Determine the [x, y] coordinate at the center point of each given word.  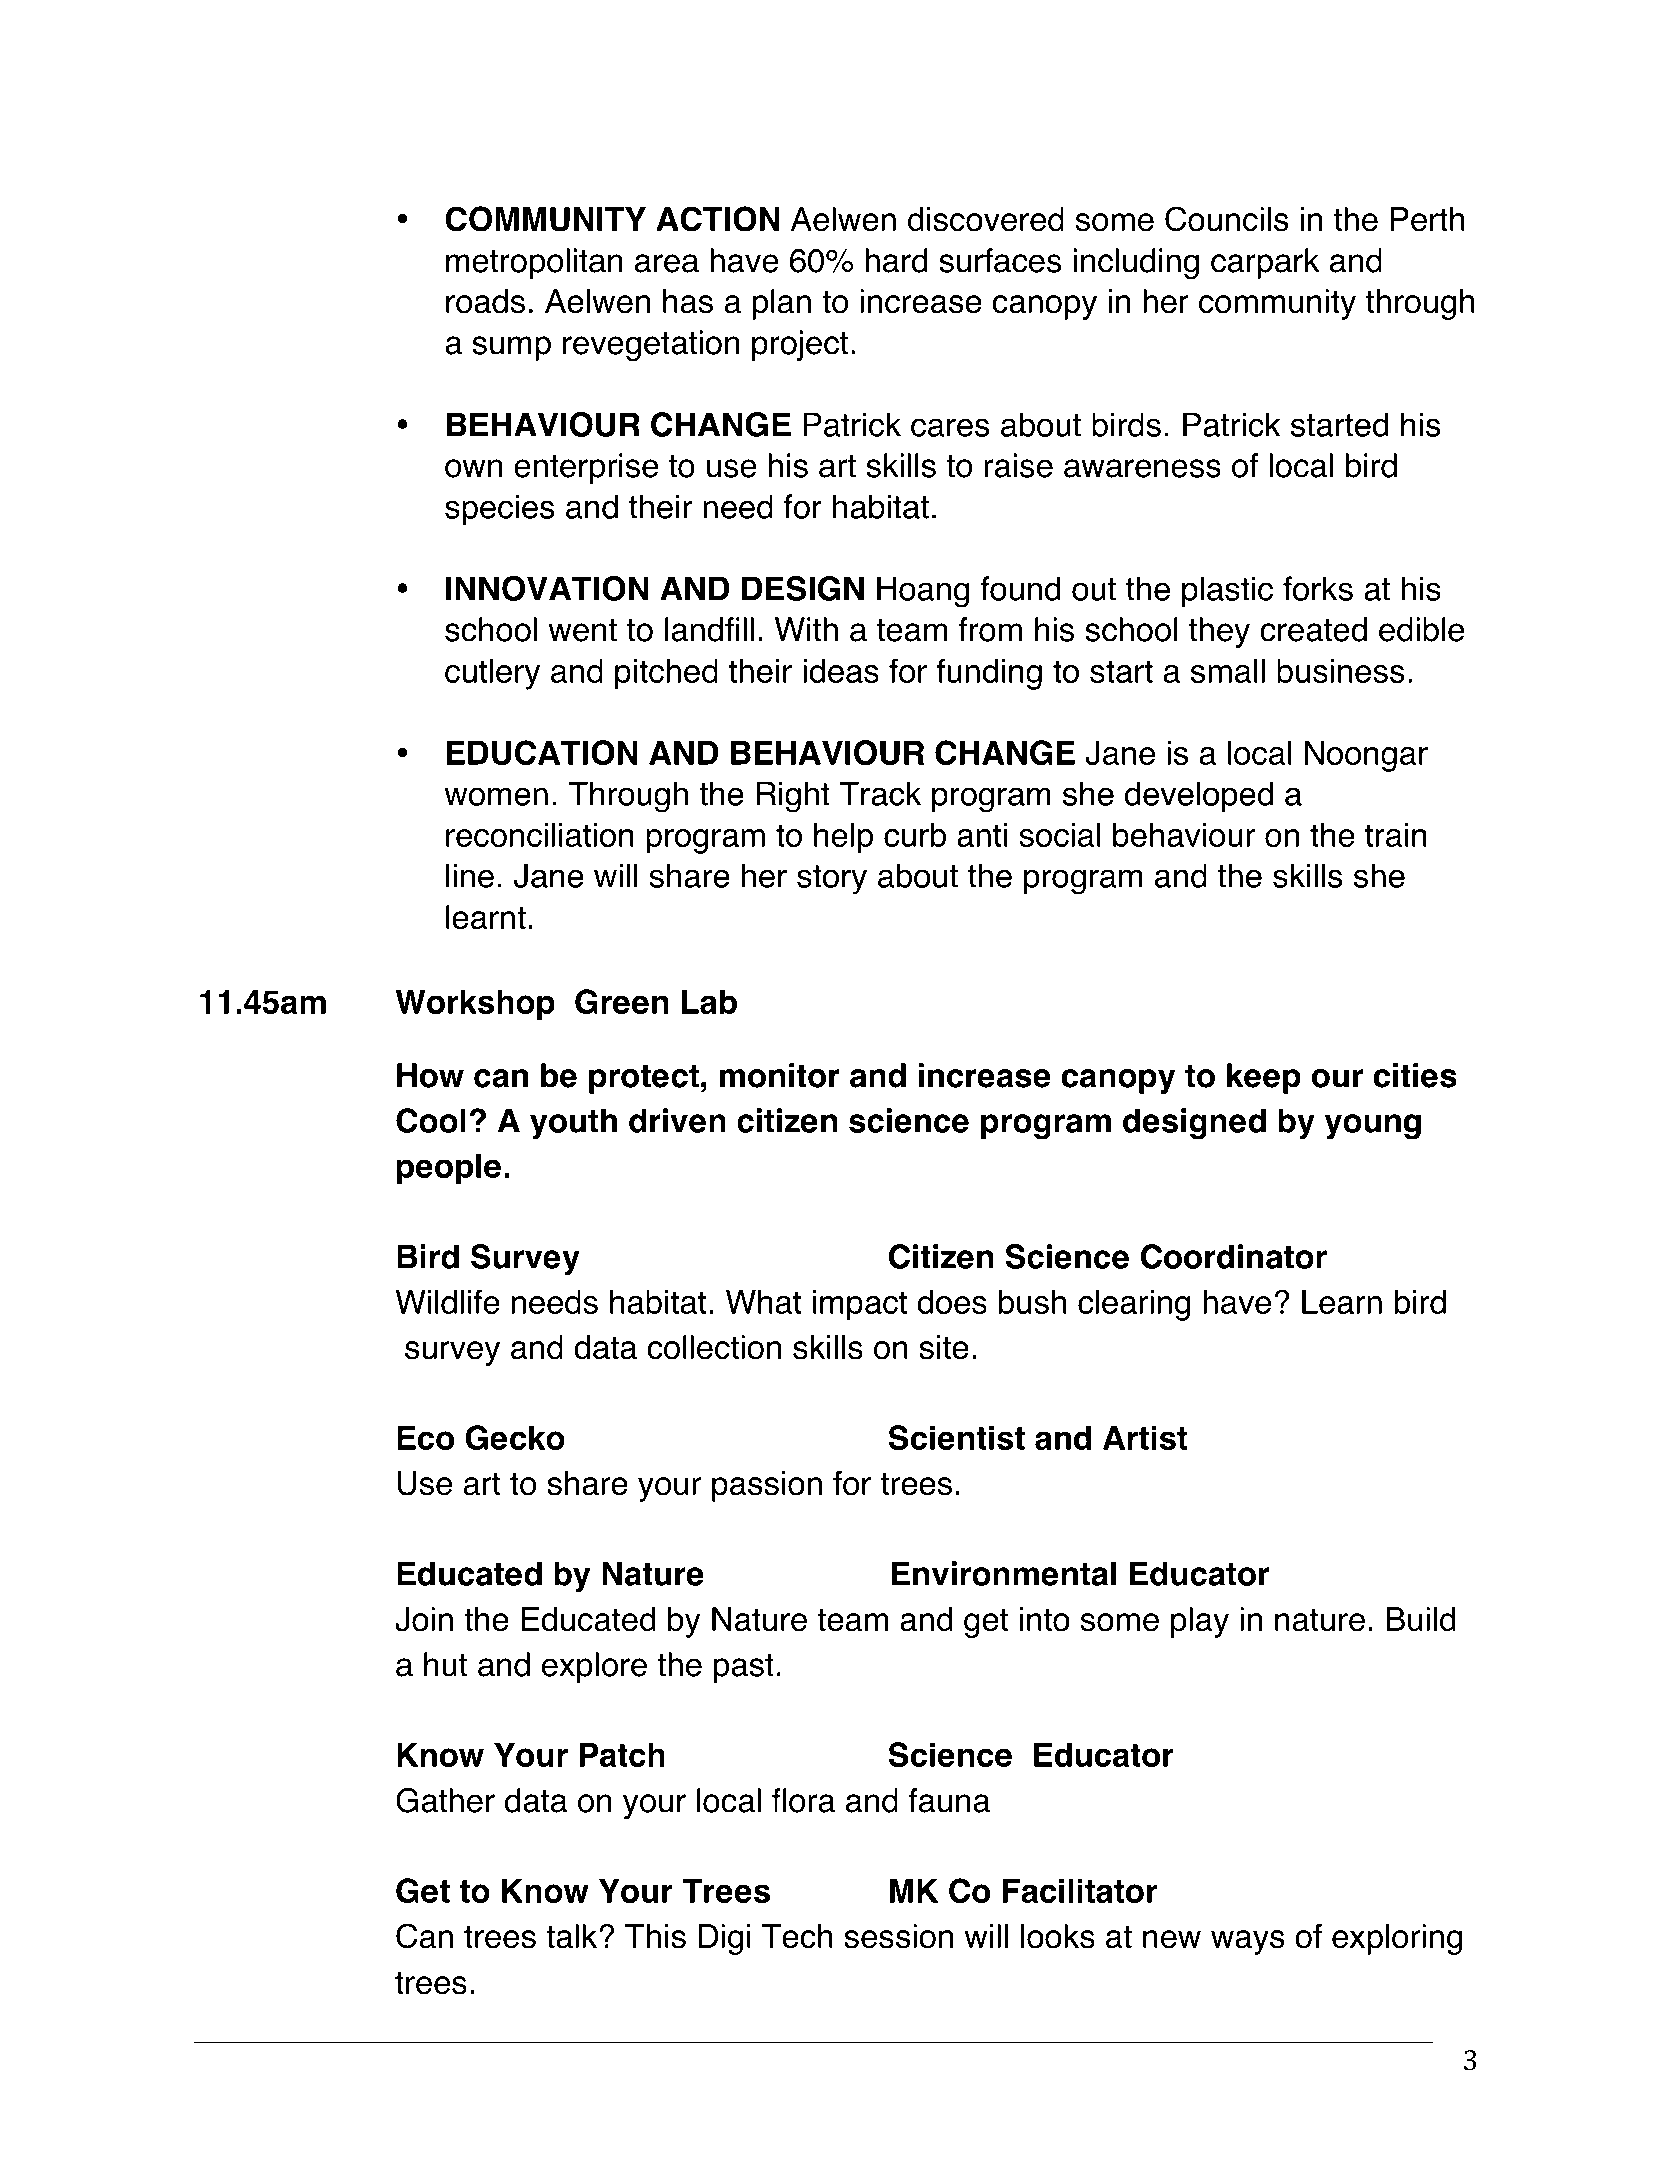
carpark [1265, 263]
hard [896, 260]
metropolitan [534, 263]
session [898, 1936]
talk [571, 1936]
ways [1248, 1942]
